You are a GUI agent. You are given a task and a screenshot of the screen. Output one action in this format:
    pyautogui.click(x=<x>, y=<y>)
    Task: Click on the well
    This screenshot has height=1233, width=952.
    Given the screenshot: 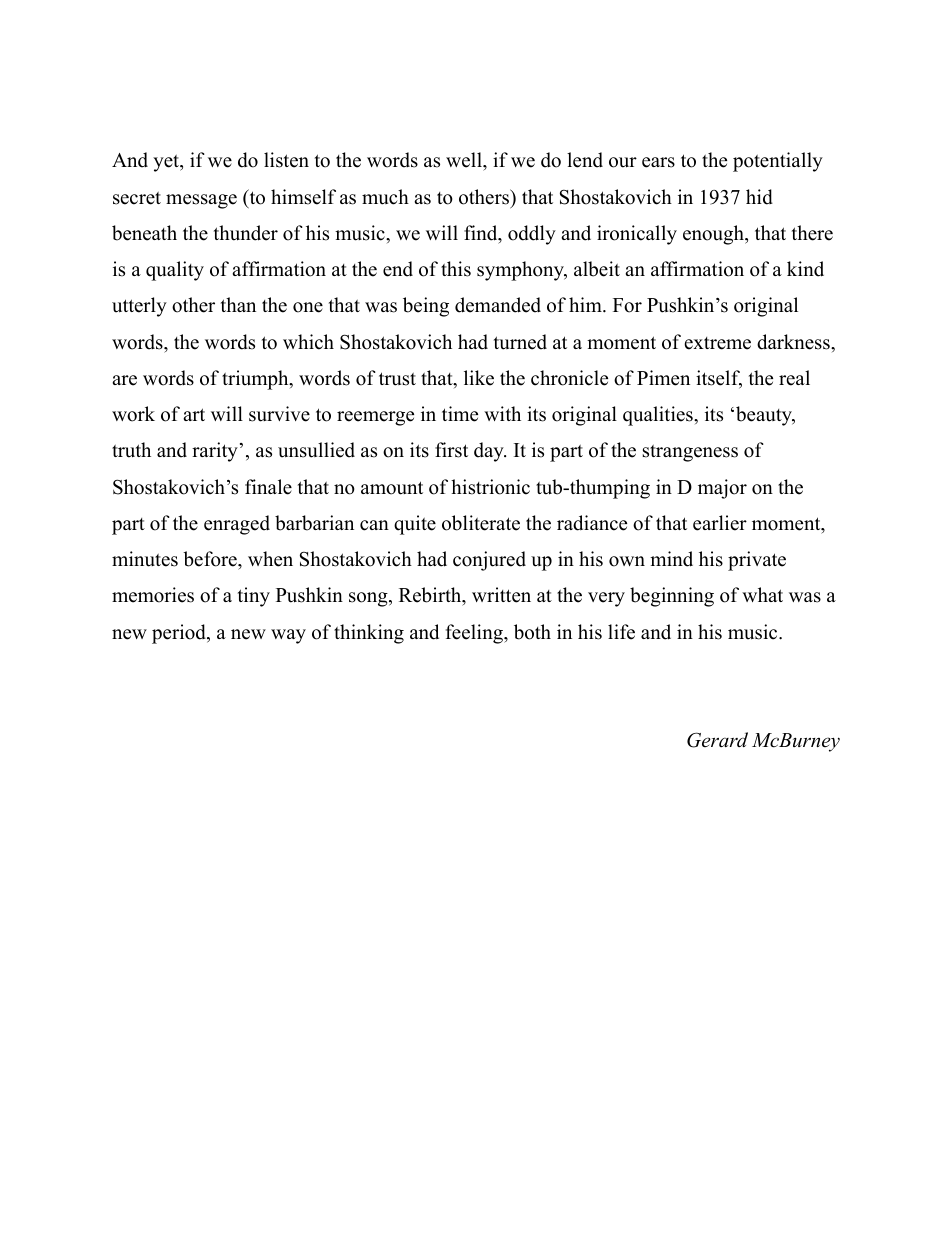 What is the action you would take?
    pyautogui.click(x=465, y=161)
